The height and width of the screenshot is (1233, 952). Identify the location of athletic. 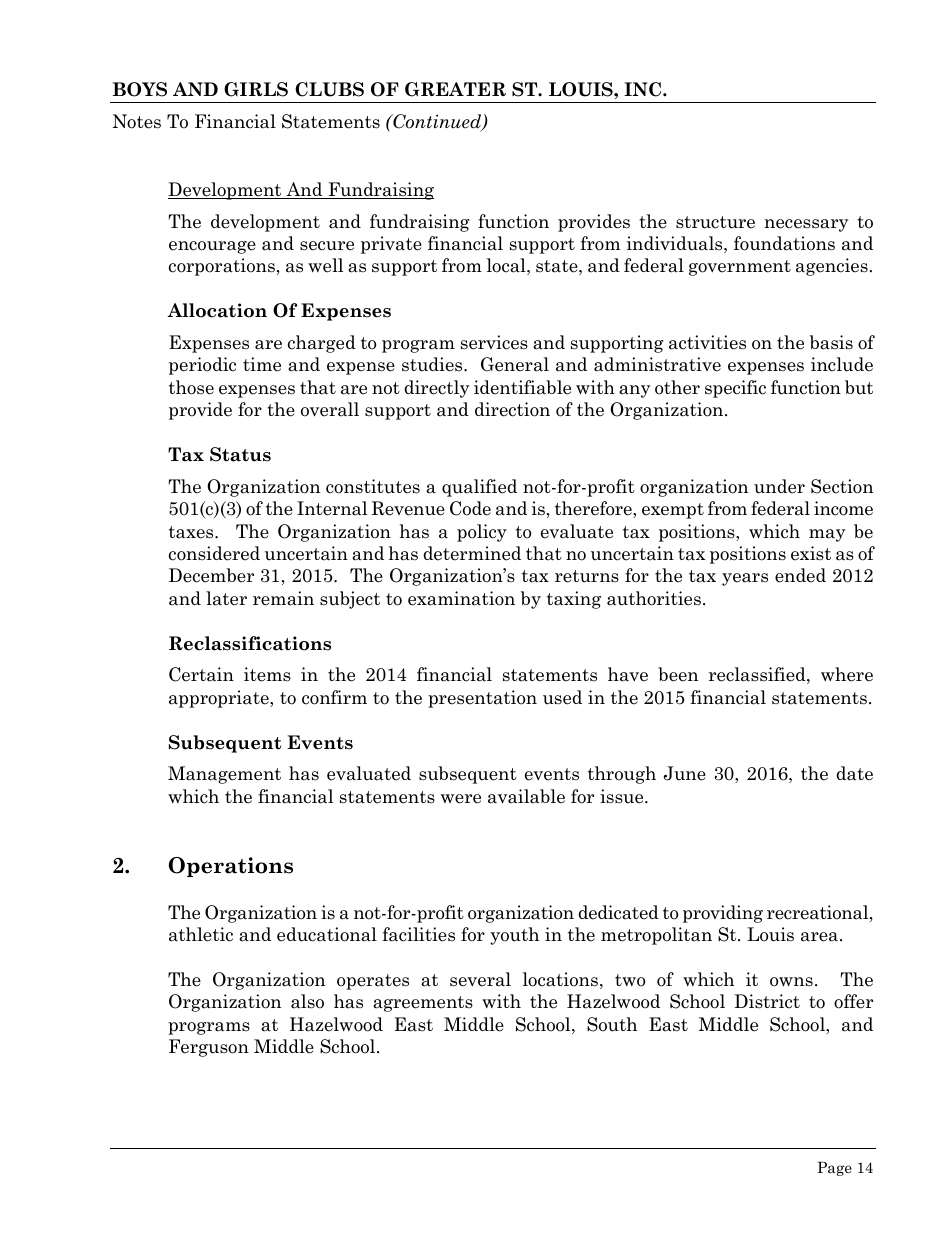
(201, 934).
